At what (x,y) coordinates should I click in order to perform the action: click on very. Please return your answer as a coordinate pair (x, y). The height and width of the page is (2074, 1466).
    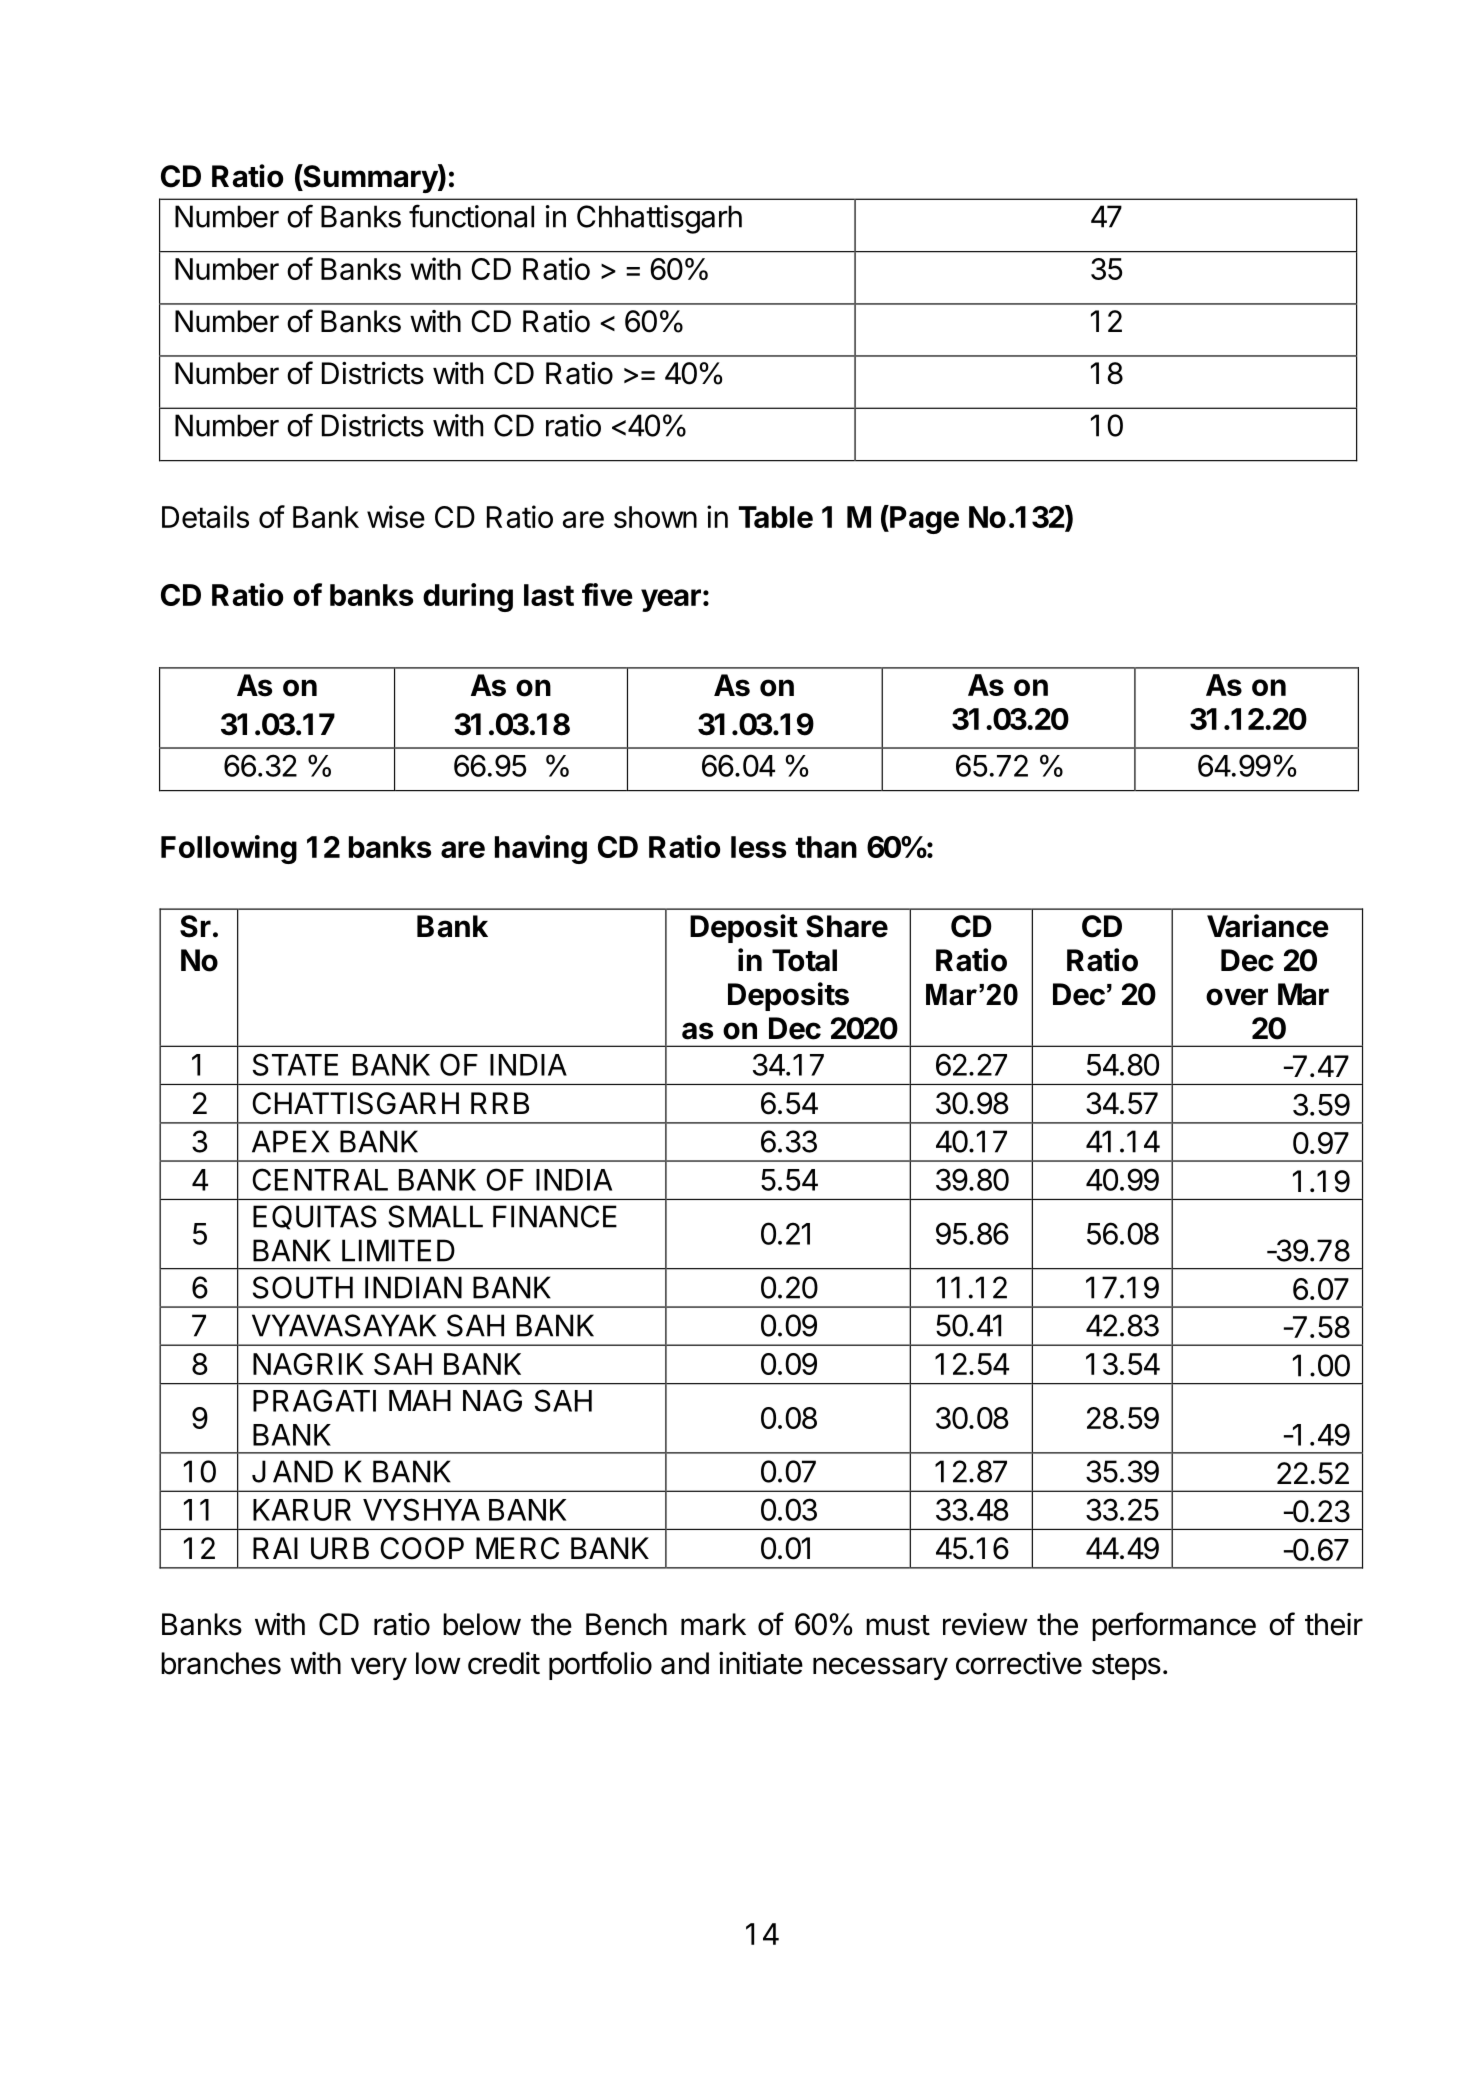
    Looking at the image, I should click on (379, 1668).
